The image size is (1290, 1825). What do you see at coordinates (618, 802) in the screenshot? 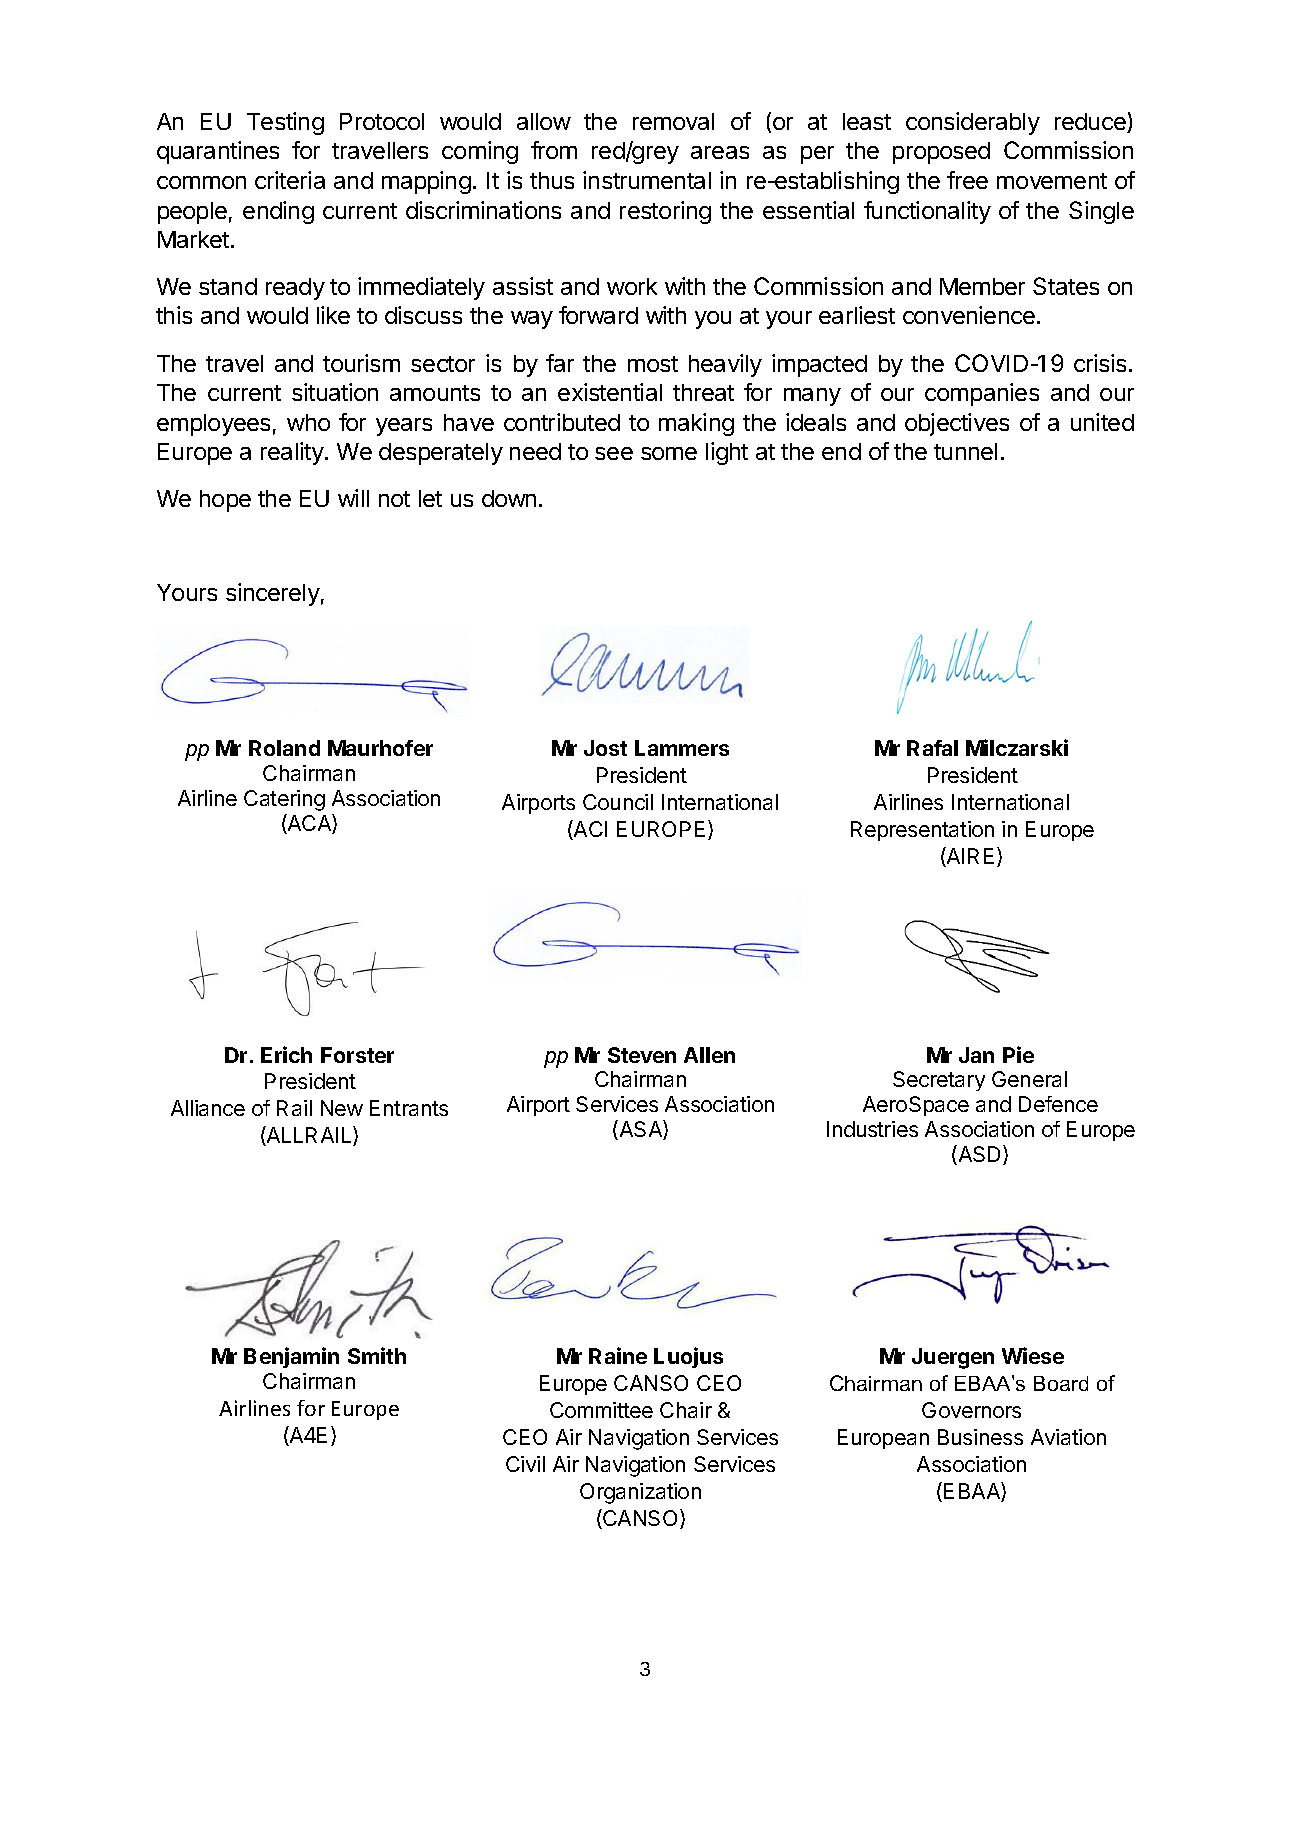
I see `Council` at bounding box center [618, 802].
